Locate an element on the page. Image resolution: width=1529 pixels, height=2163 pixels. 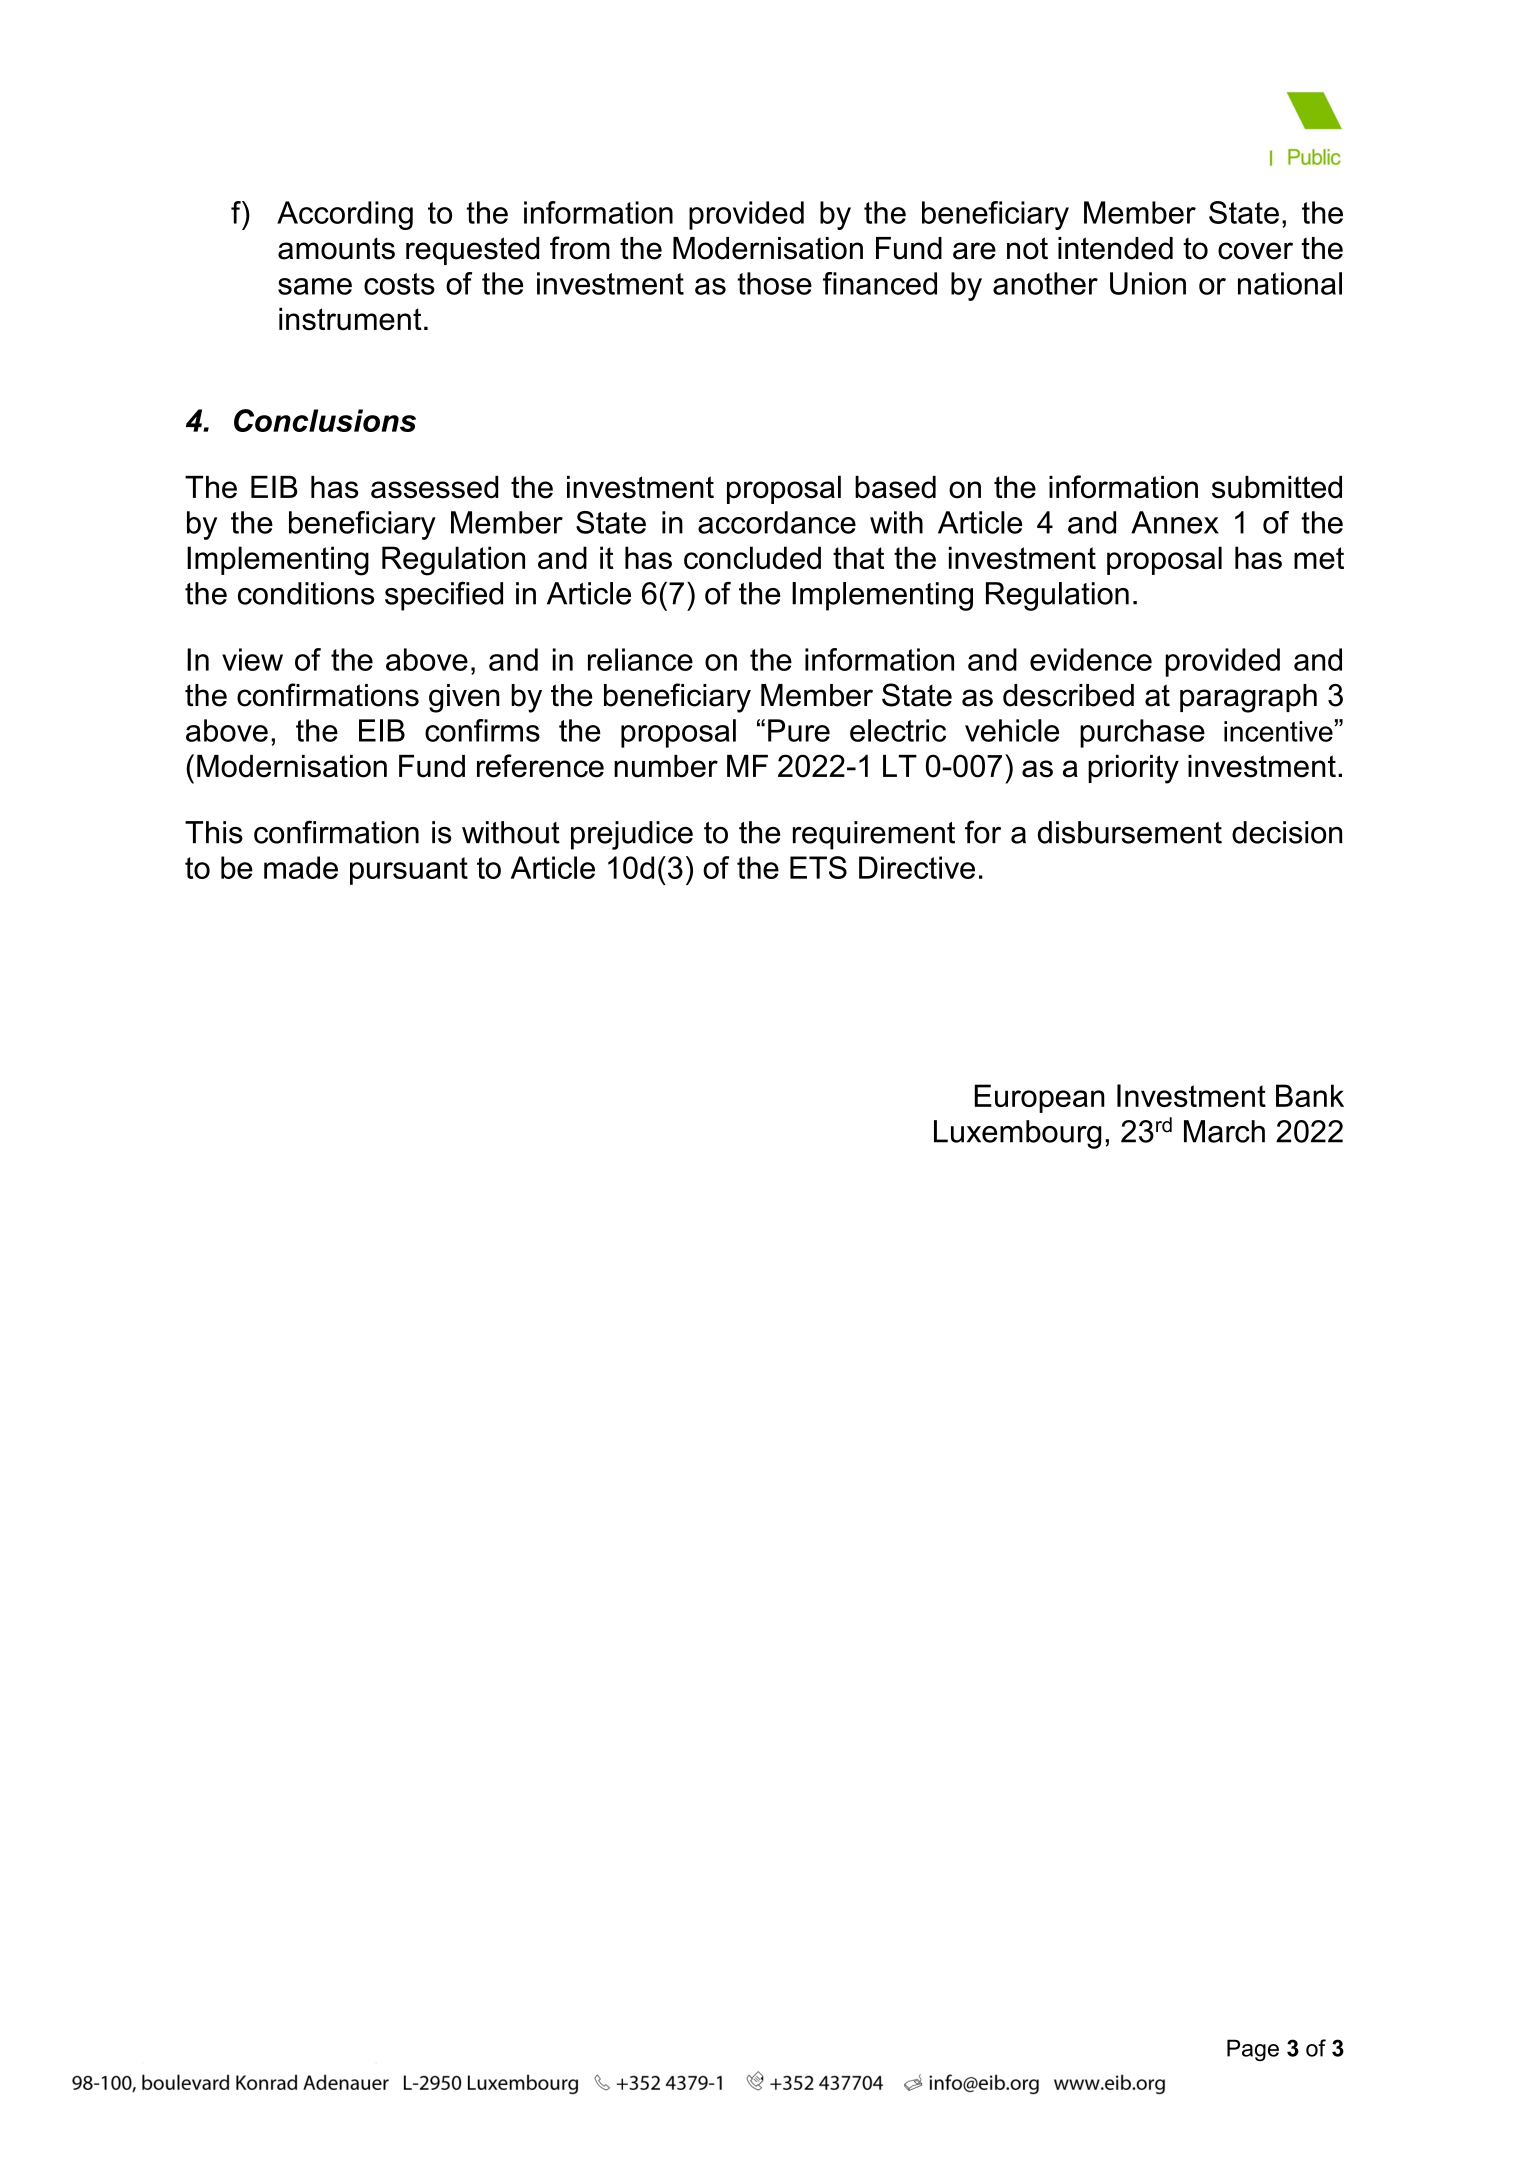
European is located at coordinates (1040, 1098).
